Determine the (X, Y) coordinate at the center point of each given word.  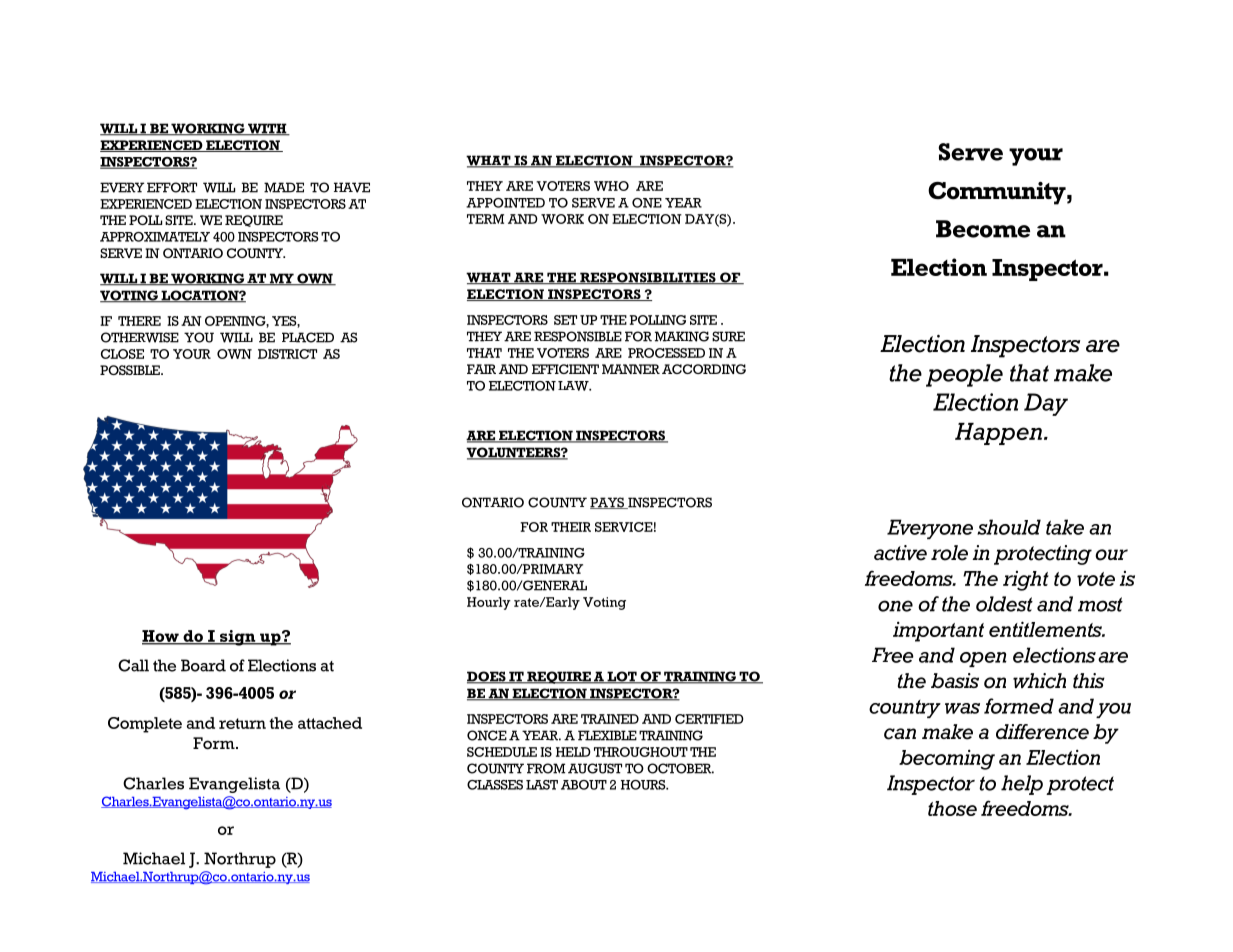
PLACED (308, 337)
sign (238, 638)
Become (983, 229)
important (938, 632)
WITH (267, 129)
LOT (622, 677)
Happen (998, 434)
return (242, 723)
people (964, 375)
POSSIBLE (131, 370)
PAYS (608, 503)
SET (565, 320)
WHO (611, 186)
